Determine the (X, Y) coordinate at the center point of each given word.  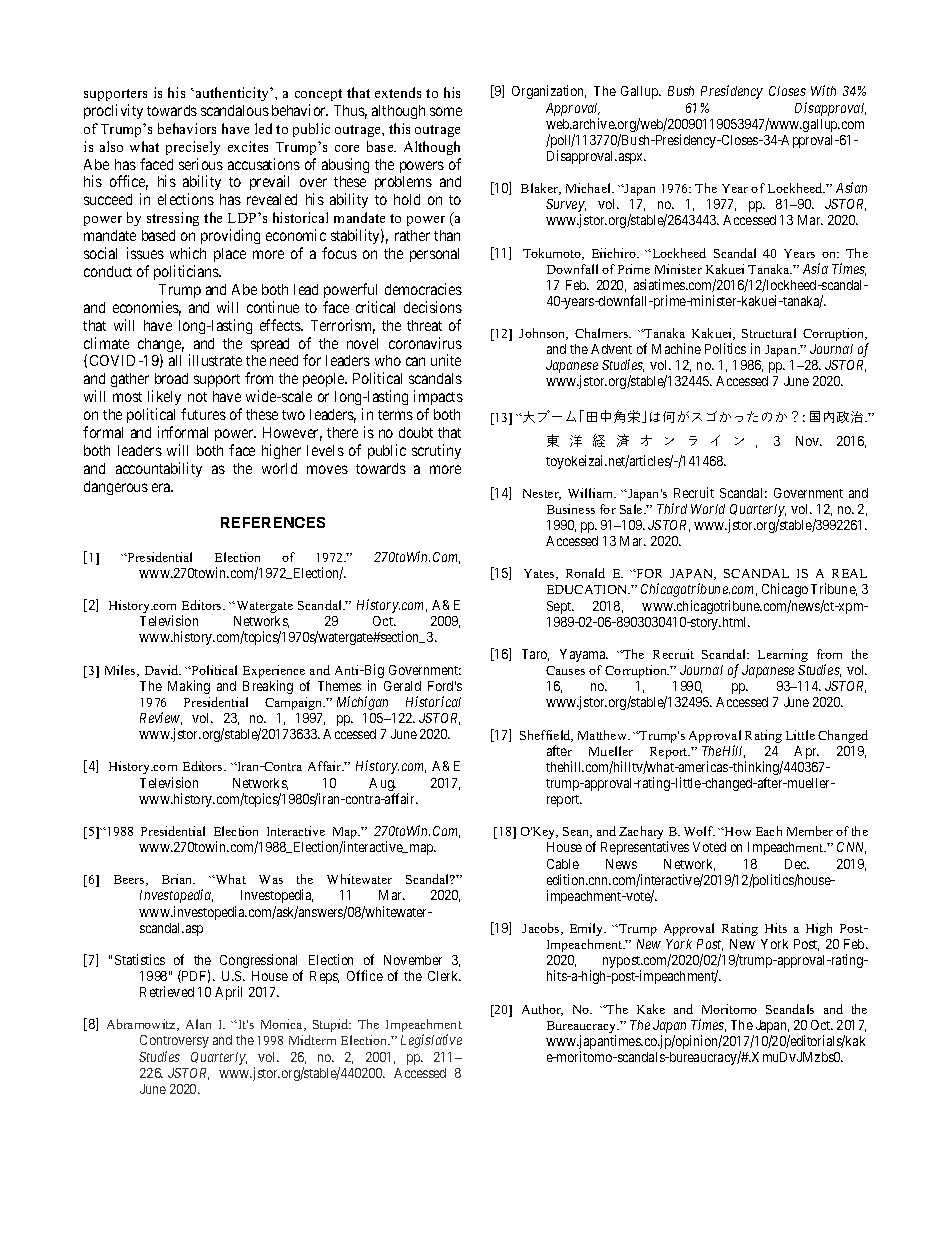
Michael (589, 188)
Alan (198, 1024)
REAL (849, 573)
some (446, 111)
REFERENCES (273, 522)
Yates (540, 574)
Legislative (431, 1041)
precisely (193, 148)
